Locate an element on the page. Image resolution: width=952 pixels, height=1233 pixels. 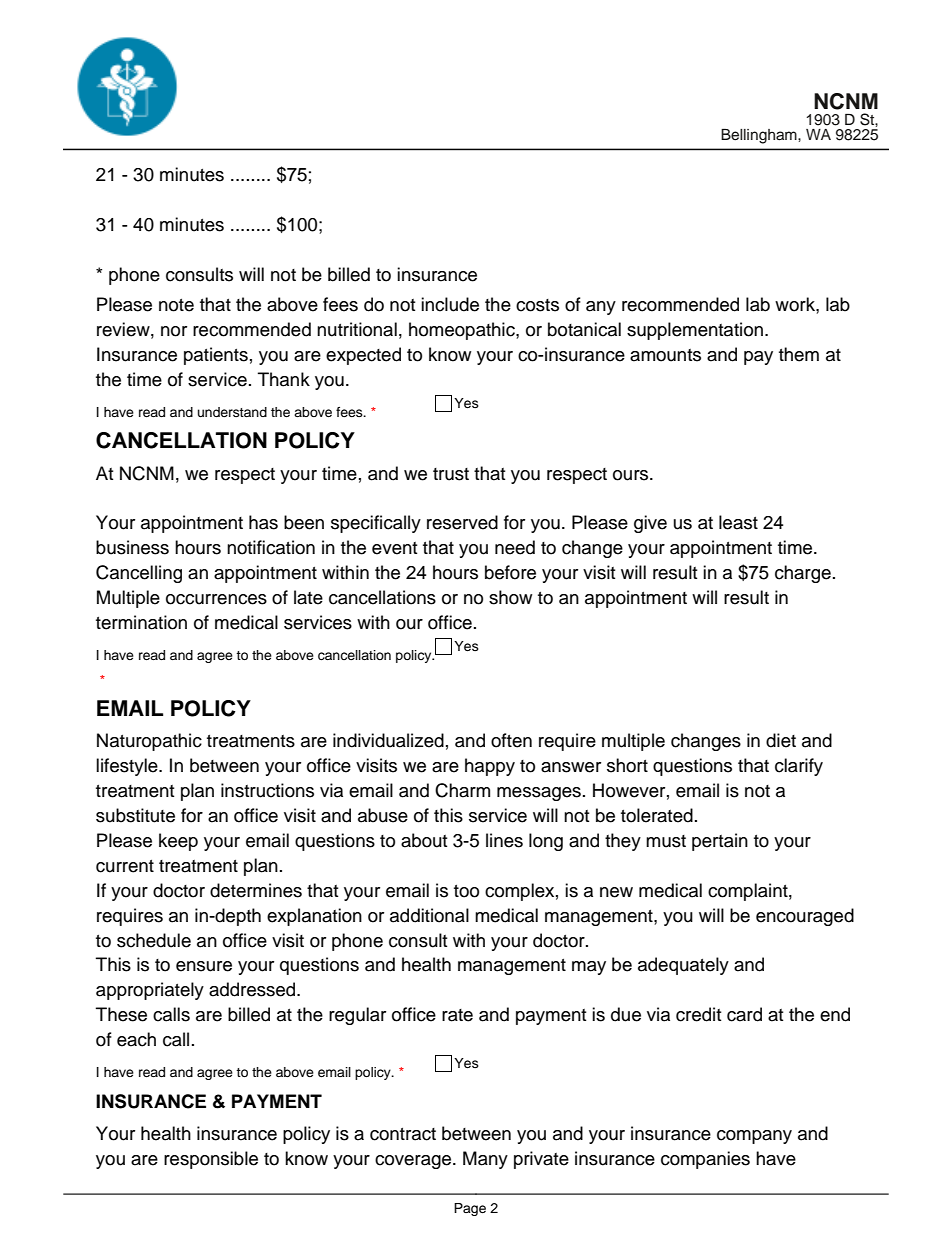
note is located at coordinates (176, 305).
